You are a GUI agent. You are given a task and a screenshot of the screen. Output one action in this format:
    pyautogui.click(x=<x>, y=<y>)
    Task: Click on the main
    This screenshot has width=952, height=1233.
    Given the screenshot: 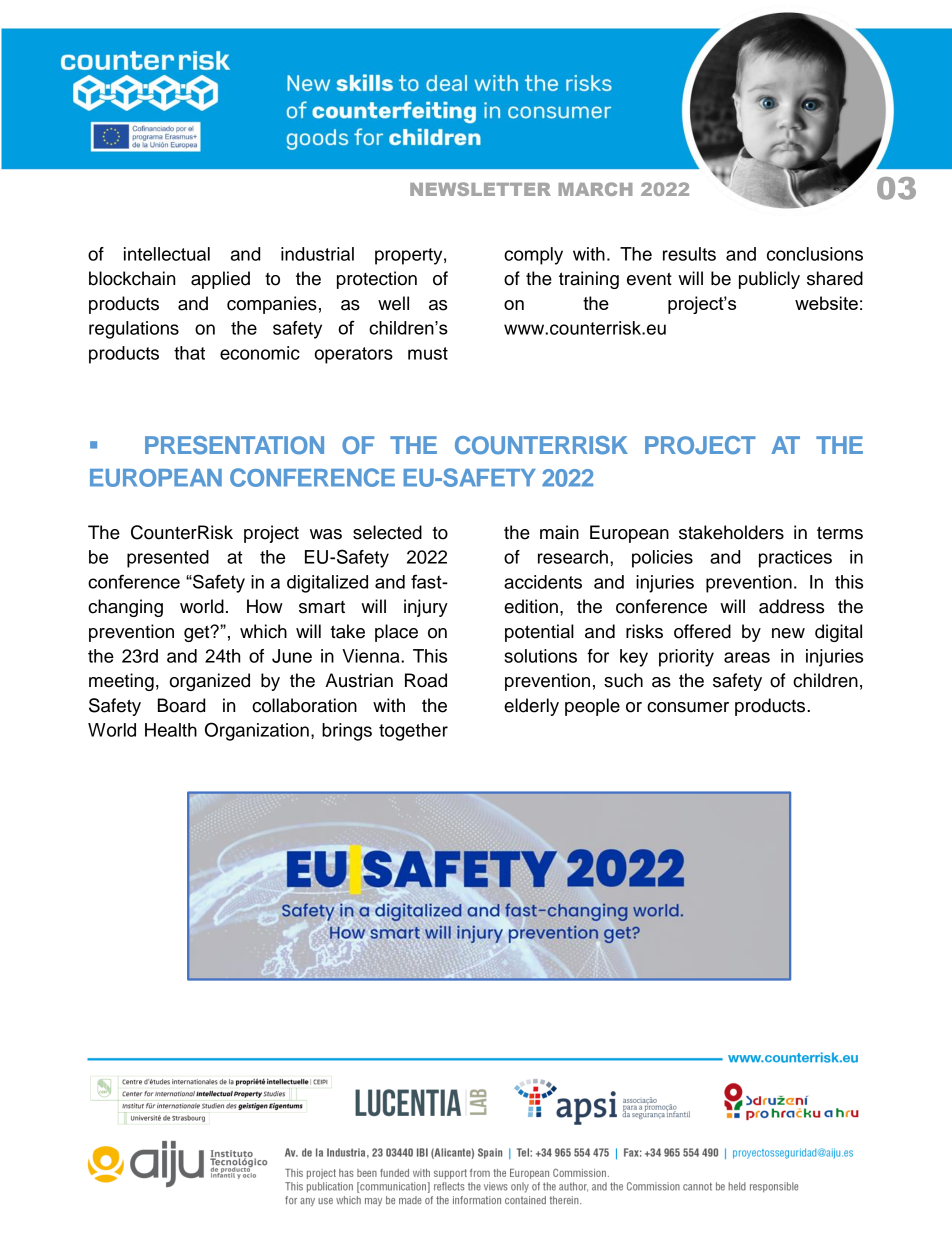 What is the action you would take?
    pyautogui.click(x=559, y=532)
